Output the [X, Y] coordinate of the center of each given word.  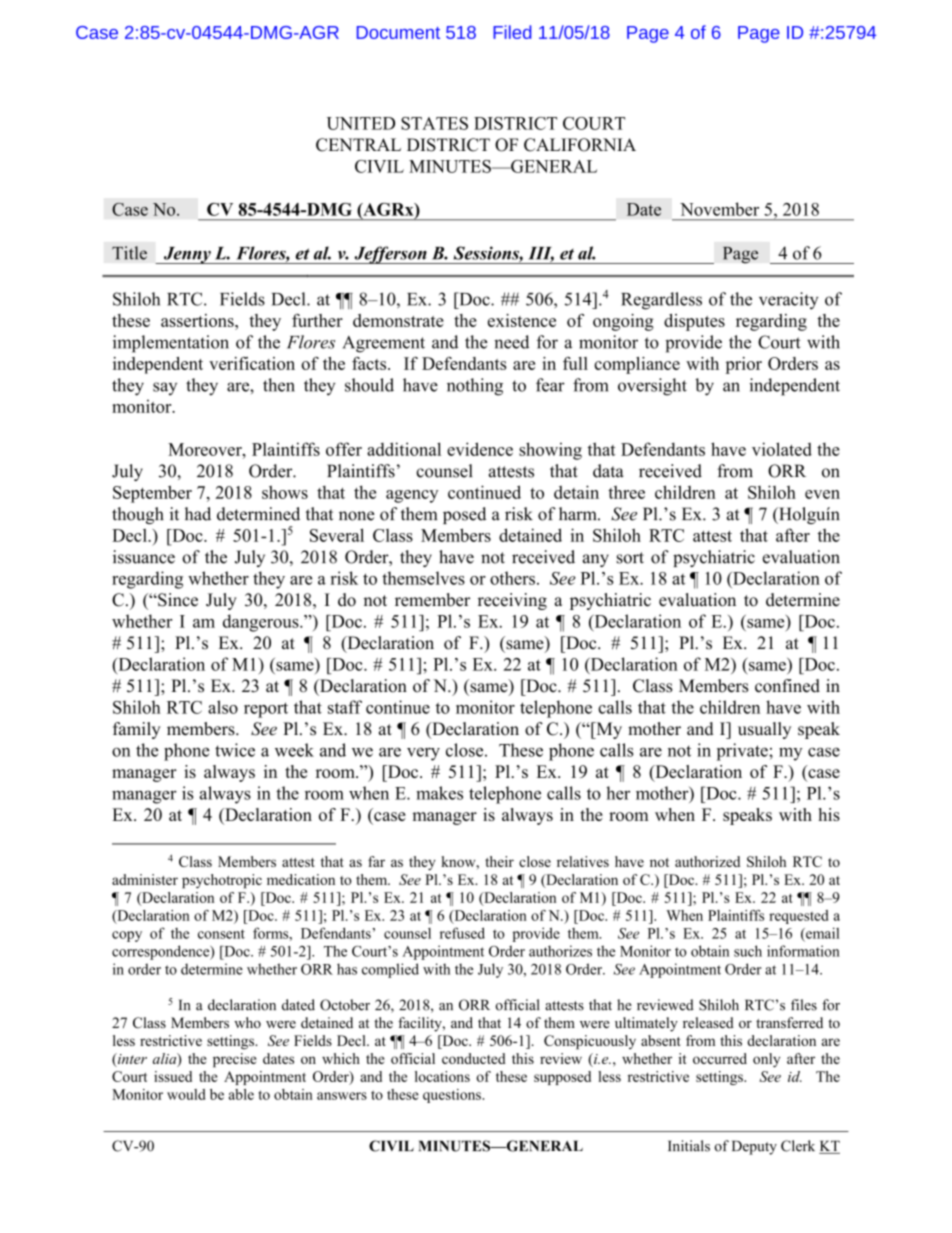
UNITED [361, 123]
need [511, 342]
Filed [512, 32]
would [186, 1094]
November [719, 209]
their [499, 861]
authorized [707, 861]
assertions [198, 320]
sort [630, 558]
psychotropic [222, 881]
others [512, 578]
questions [453, 1096]
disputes [694, 322]
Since [177, 600]
